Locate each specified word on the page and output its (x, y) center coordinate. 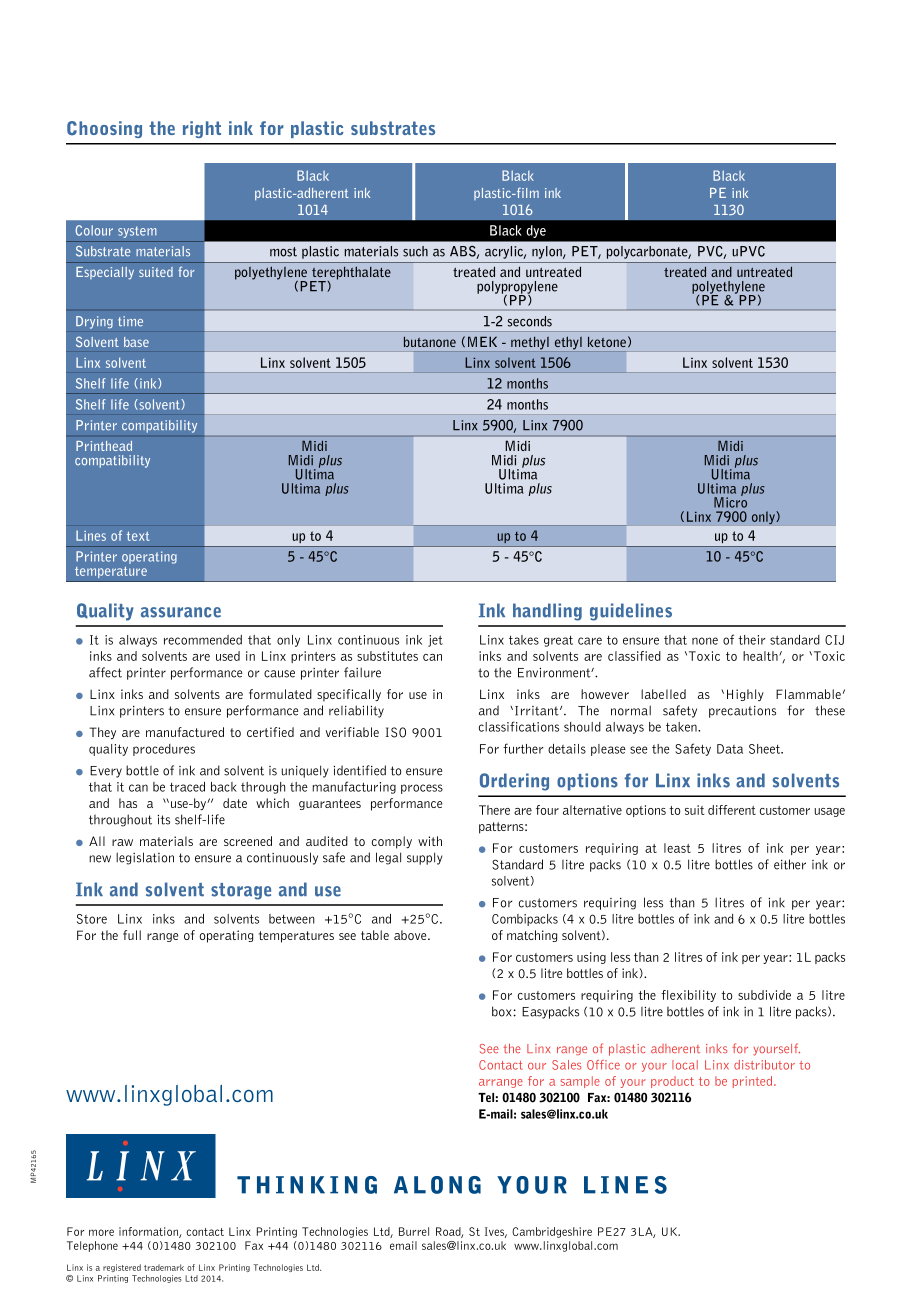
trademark (164, 1267)
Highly (745, 695)
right (202, 129)
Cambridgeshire (552, 1232)
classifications (519, 726)
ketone (607, 342)
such (415, 251)
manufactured (185, 732)
